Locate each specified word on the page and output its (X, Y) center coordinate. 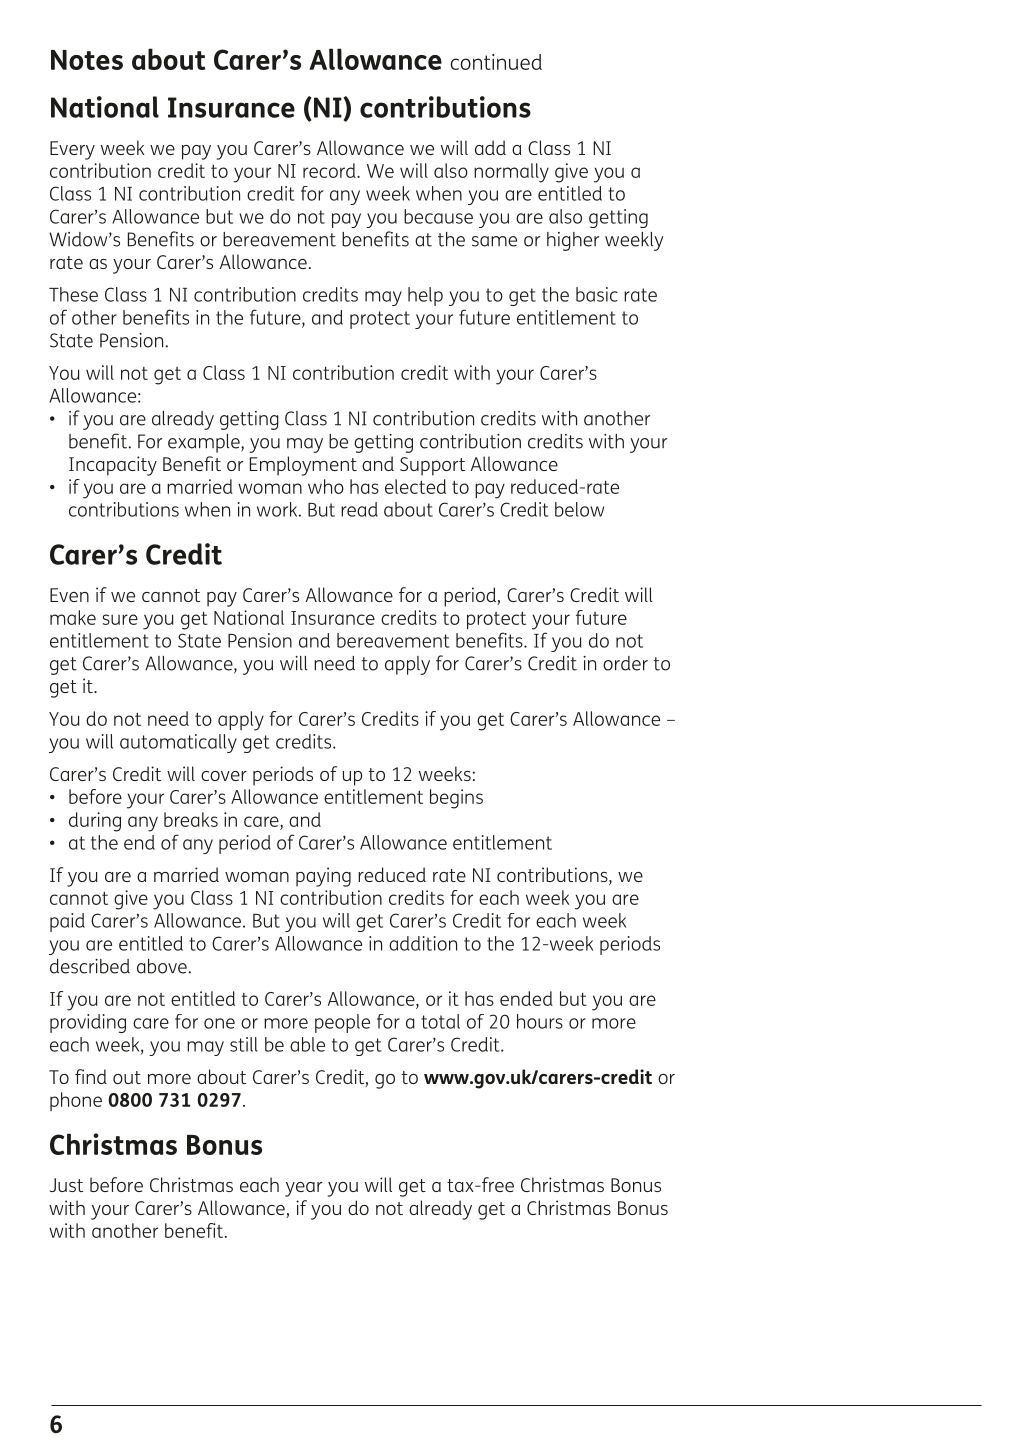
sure (120, 619)
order (625, 663)
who (326, 486)
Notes (87, 60)
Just (66, 1185)
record (330, 170)
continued (496, 62)
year (303, 1189)
